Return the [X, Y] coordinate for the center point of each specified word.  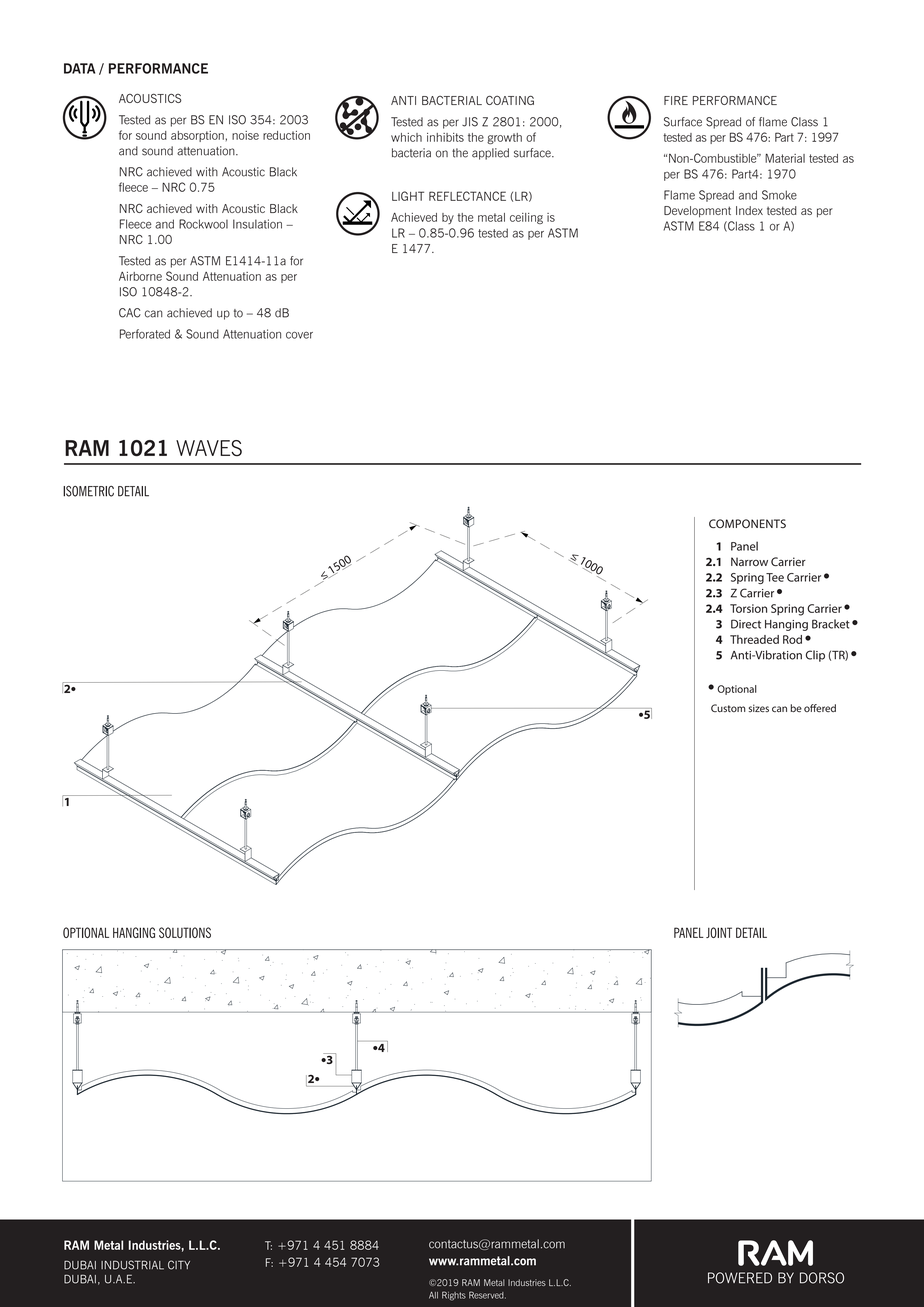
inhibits [445, 137]
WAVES [209, 448]
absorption [197, 136]
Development [697, 212]
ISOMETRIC [88, 491]
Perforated [145, 334]
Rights [454, 1296]
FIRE [676, 100]
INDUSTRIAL [132, 1265]
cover [299, 335]
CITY [179, 1265]
